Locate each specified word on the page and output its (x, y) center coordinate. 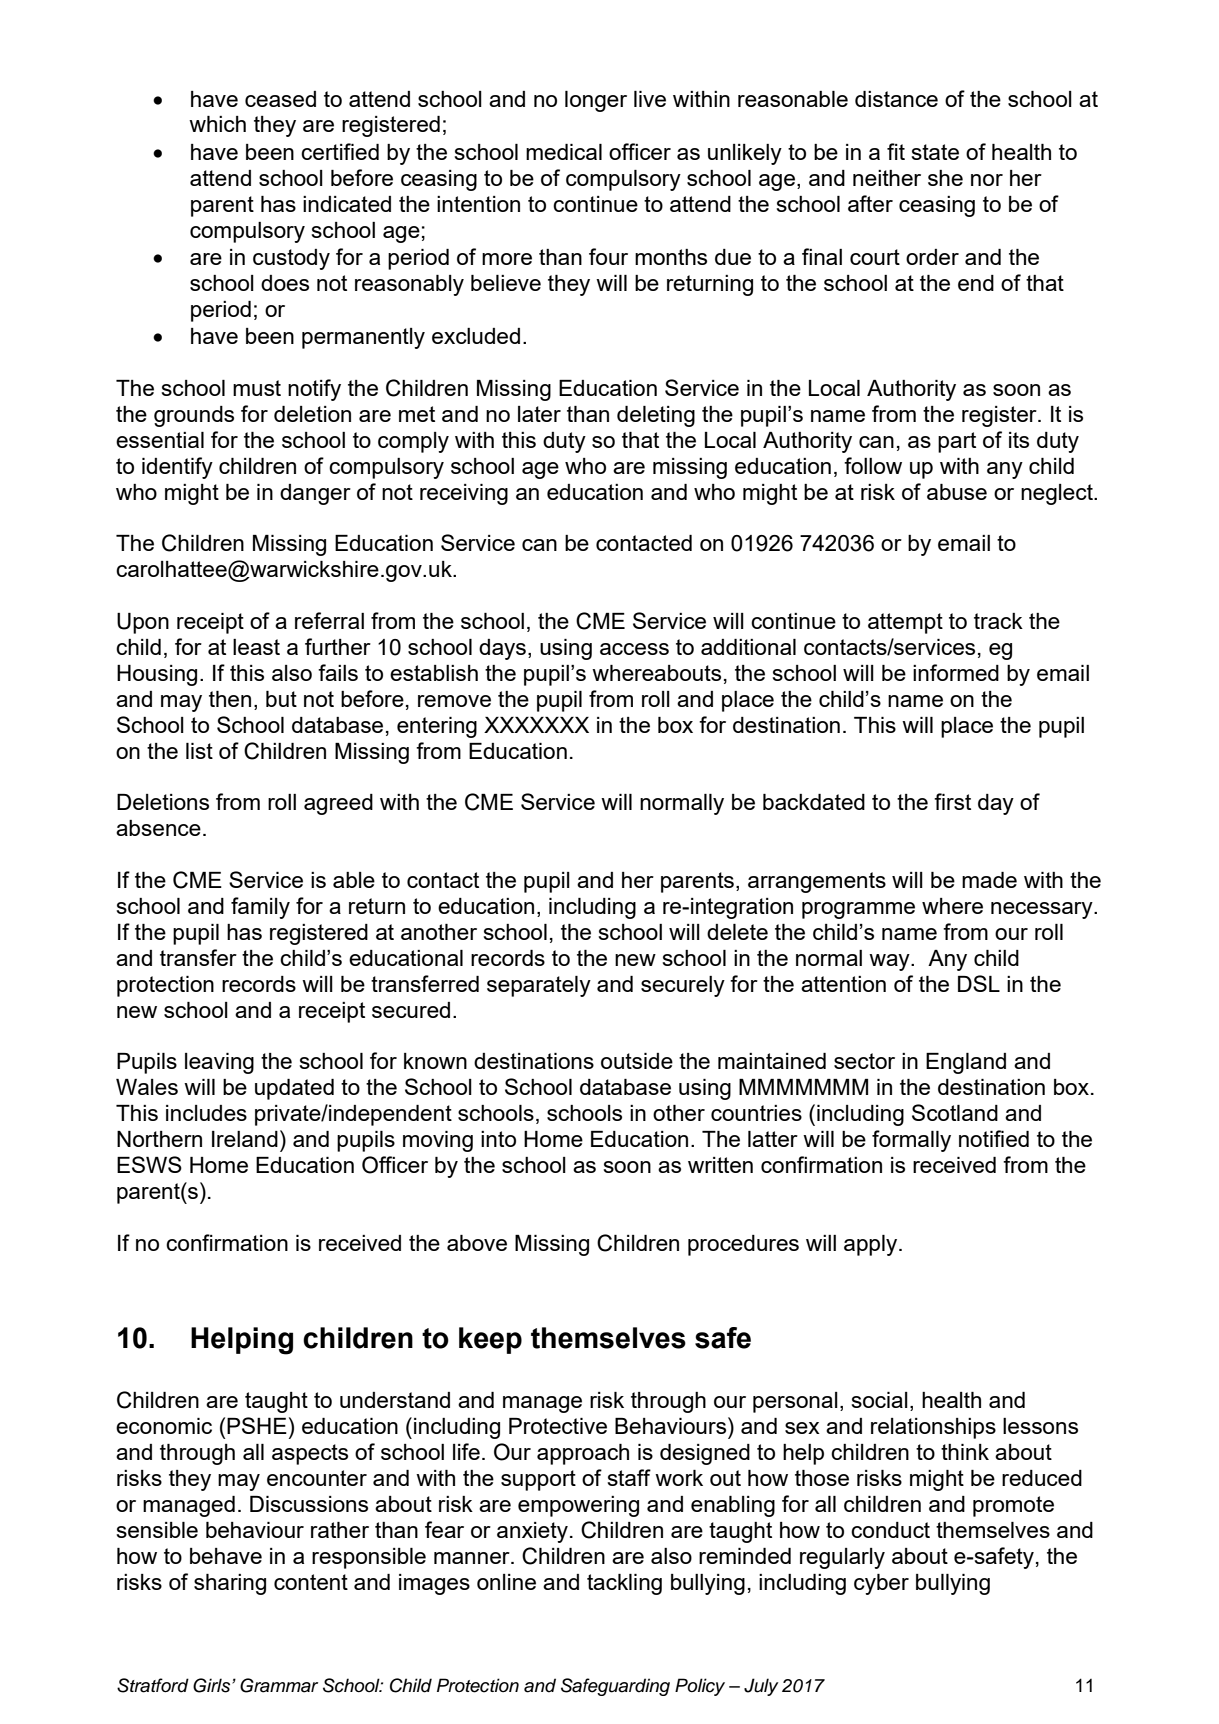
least (256, 647)
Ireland (245, 1139)
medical (564, 152)
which (217, 124)
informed (956, 672)
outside (637, 1061)
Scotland (955, 1112)
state (935, 152)
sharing (230, 1584)
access (634, 649)
